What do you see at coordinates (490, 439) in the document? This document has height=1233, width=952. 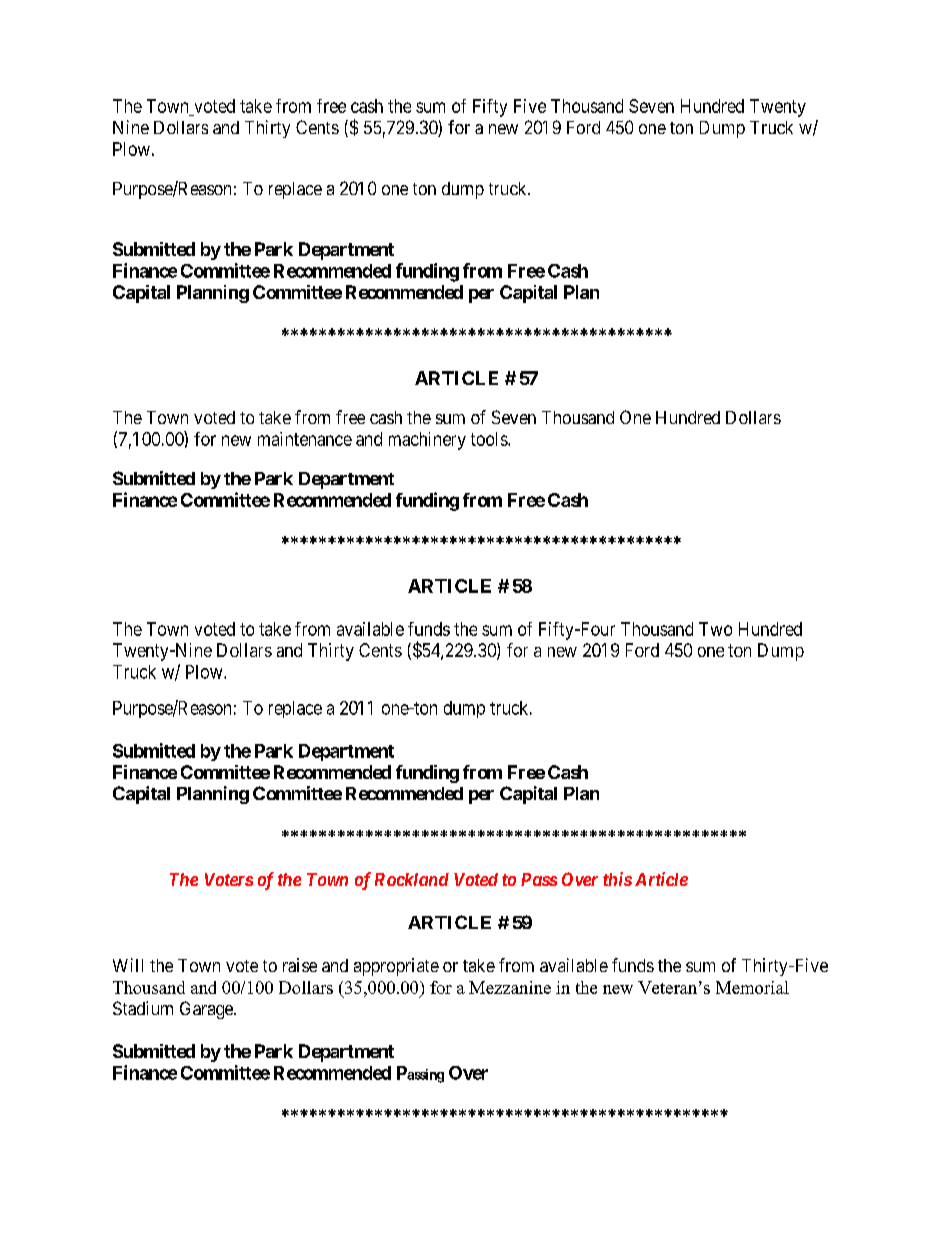 I see `tools` at bounding box center [490, 439].
